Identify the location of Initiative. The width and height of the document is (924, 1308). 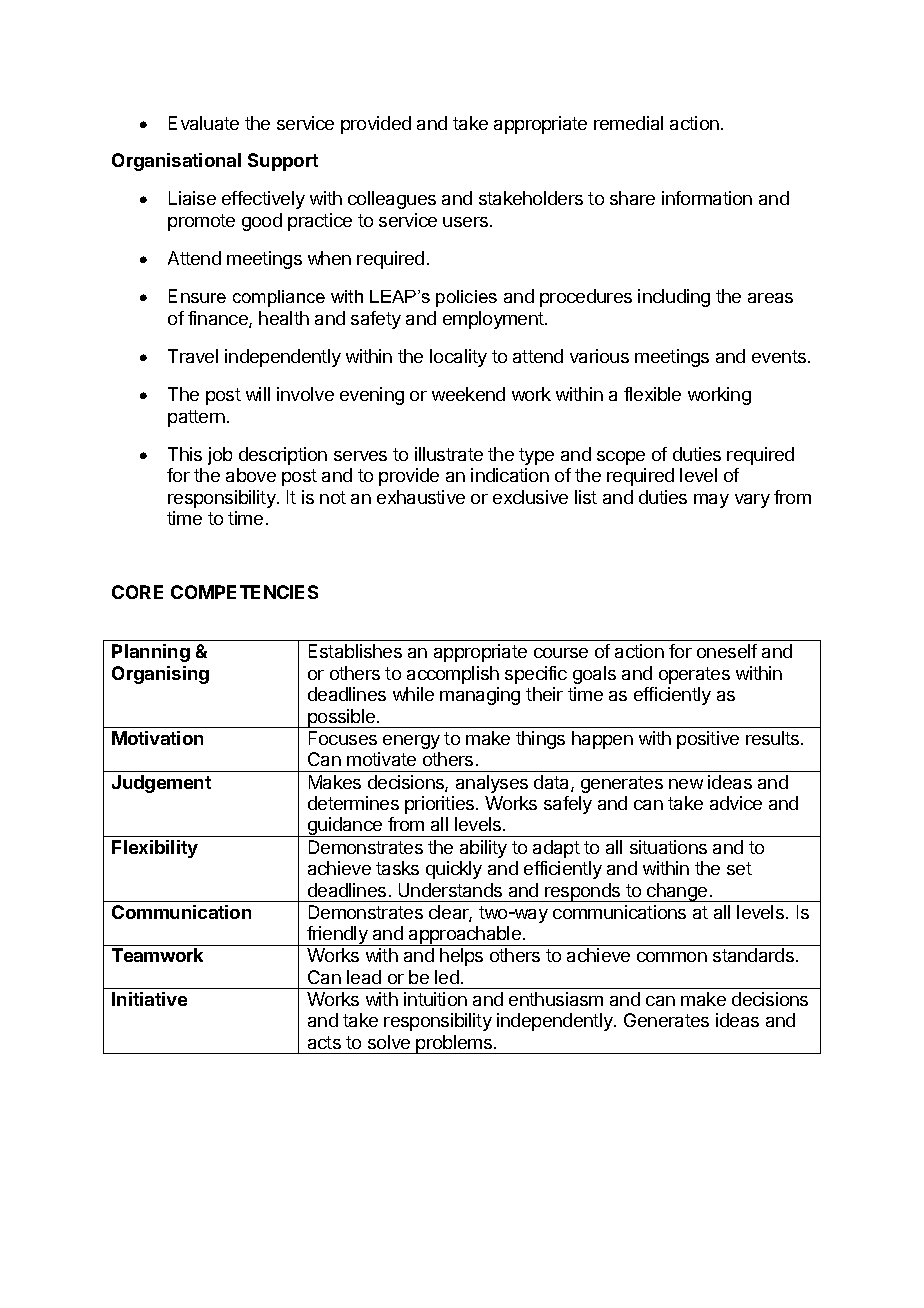
(149, 999).
